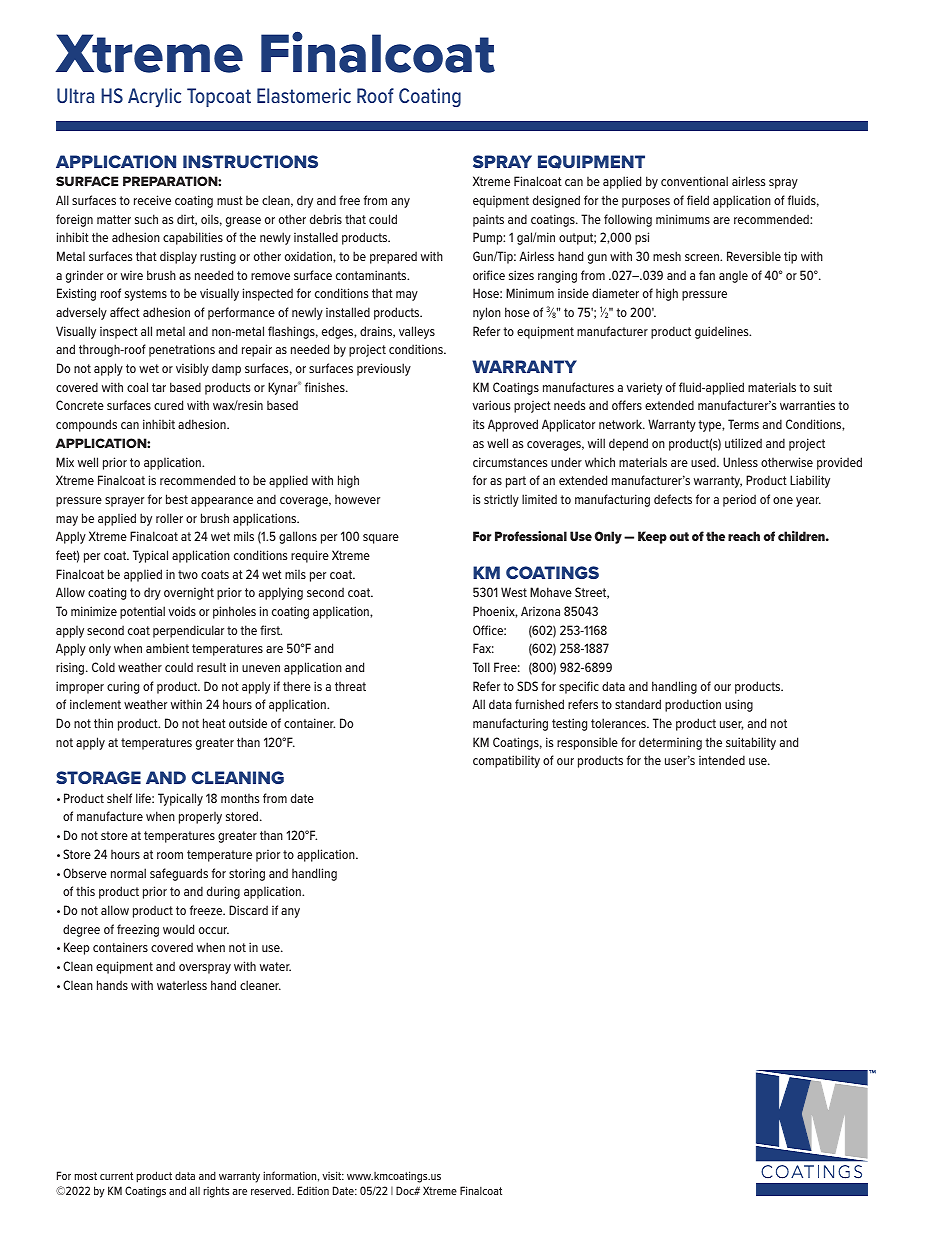 Image resolution: width=952 pixels, height=1233 pixels. I want to click on paints, so click(488, 221).
